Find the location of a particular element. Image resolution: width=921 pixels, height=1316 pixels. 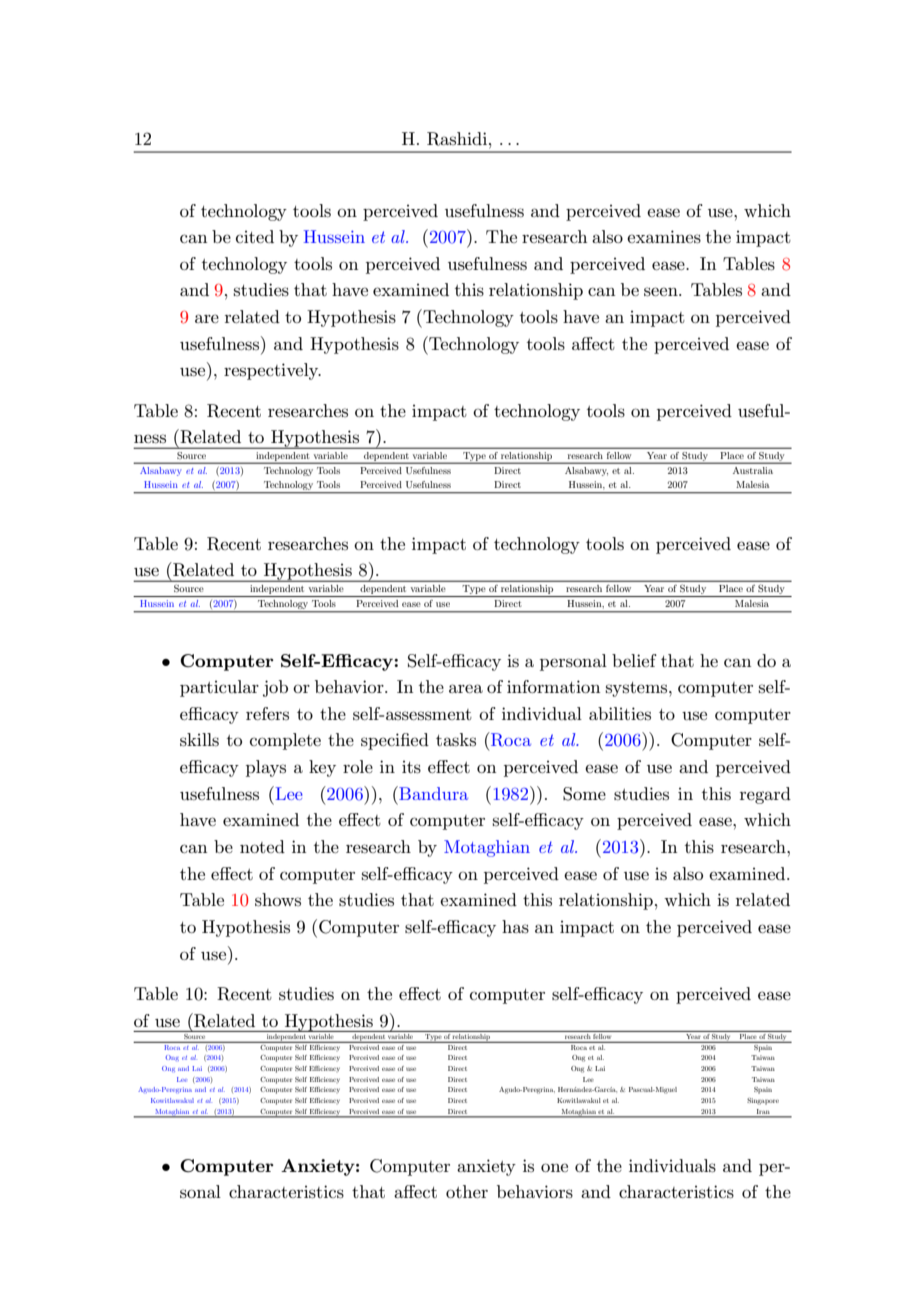

area is located at coordinates (466, 688).
